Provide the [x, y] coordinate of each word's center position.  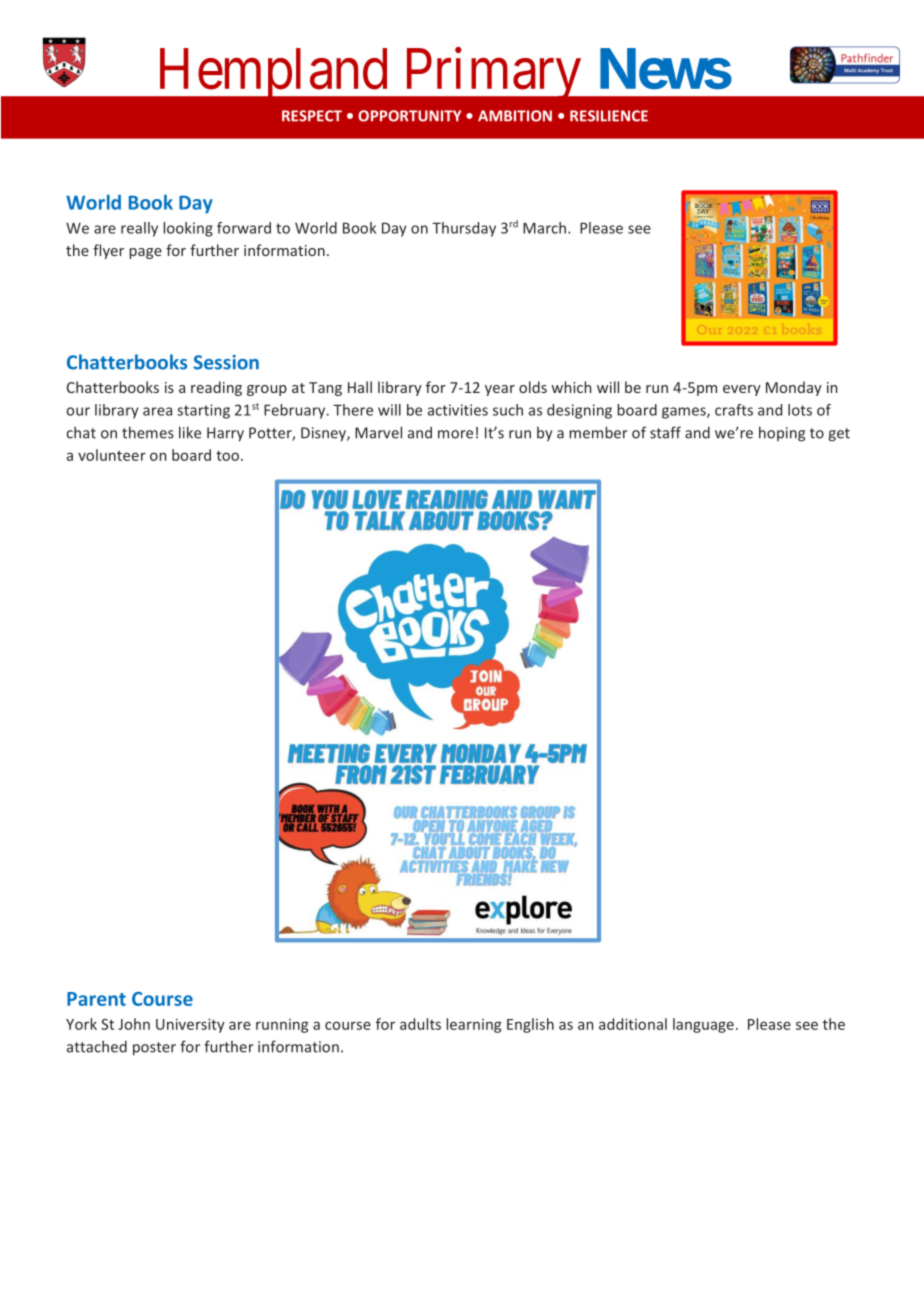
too [227, 456]
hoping [782, 434]
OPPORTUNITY [409, 116]
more [455, 434]
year [500, 390]
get [839, 435]
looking [188, 229]
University [190, 1025]
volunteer [112, 455]
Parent [96, 999]
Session [226, 362]
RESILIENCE [609, 116]
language [703, 1025]
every [742, 390]
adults [420, 1024]
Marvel [378, 432]
